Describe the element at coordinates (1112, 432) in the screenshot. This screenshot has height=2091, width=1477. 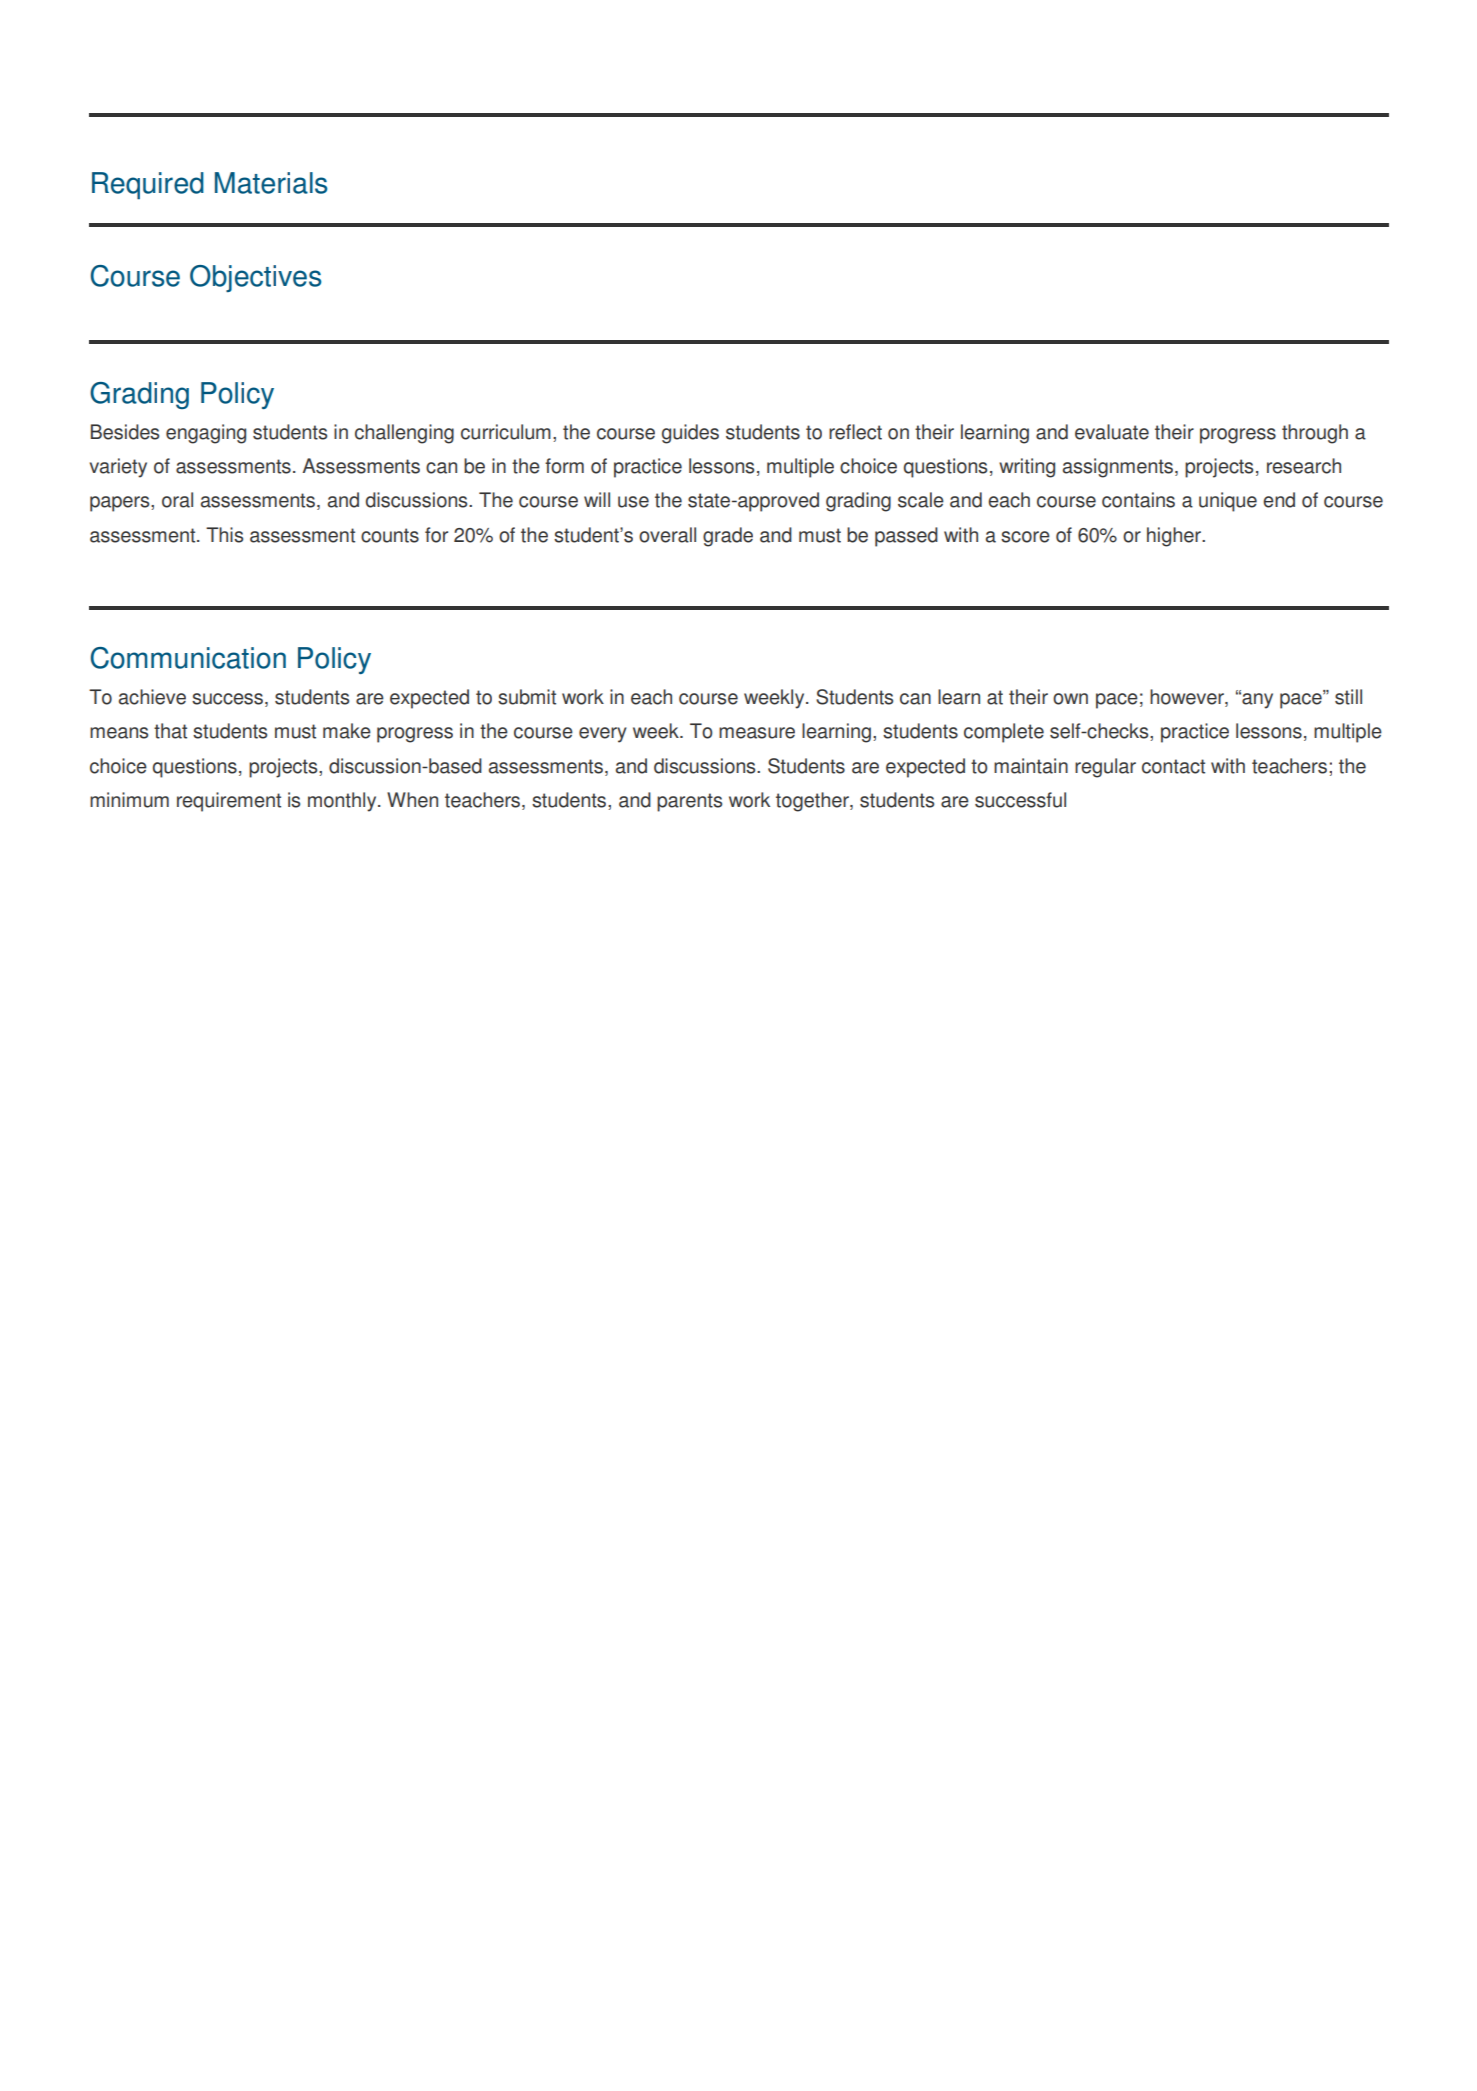
I see `evaluate` at that location.
